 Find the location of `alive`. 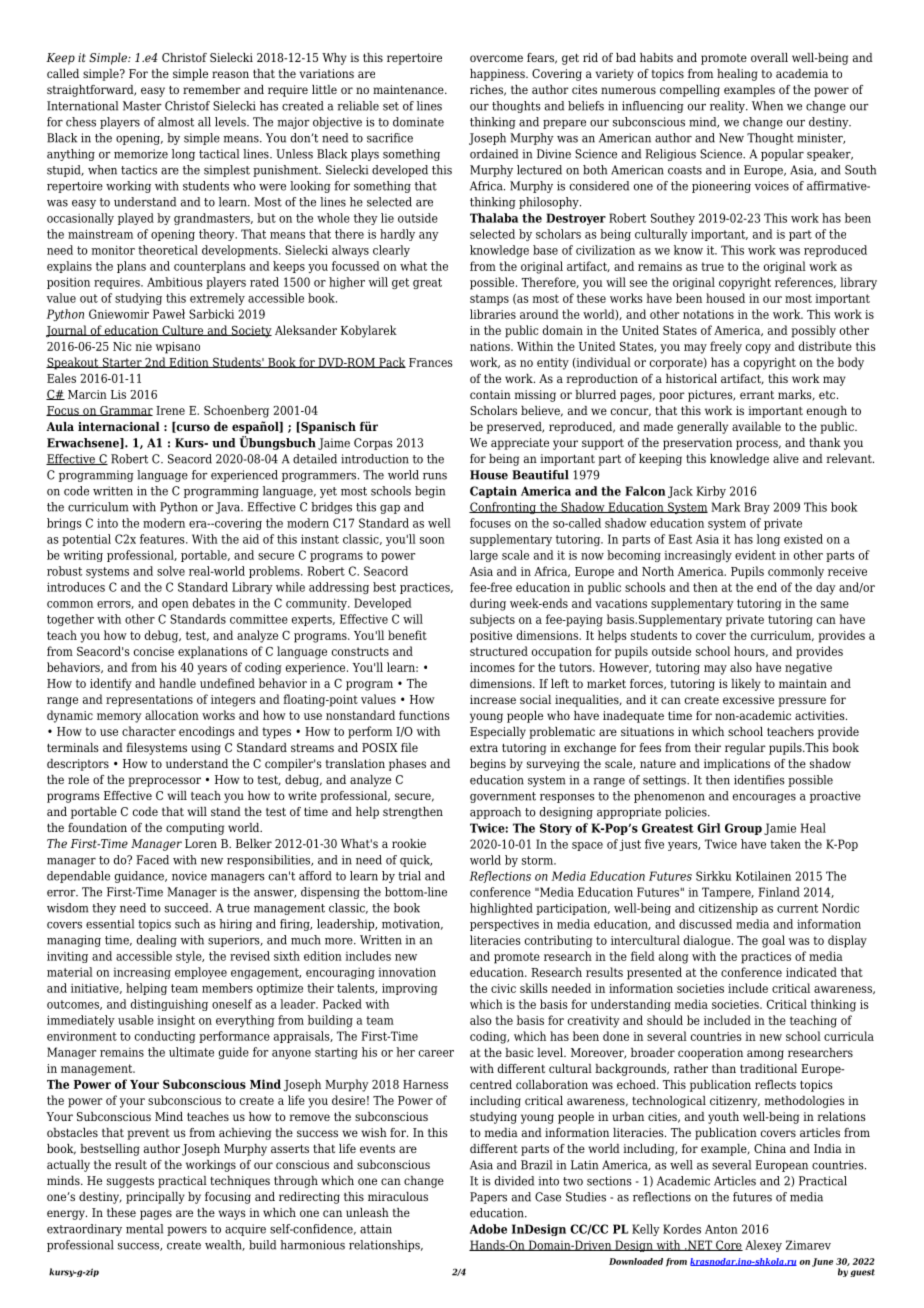

alive is located at coordinates (786, 458).
